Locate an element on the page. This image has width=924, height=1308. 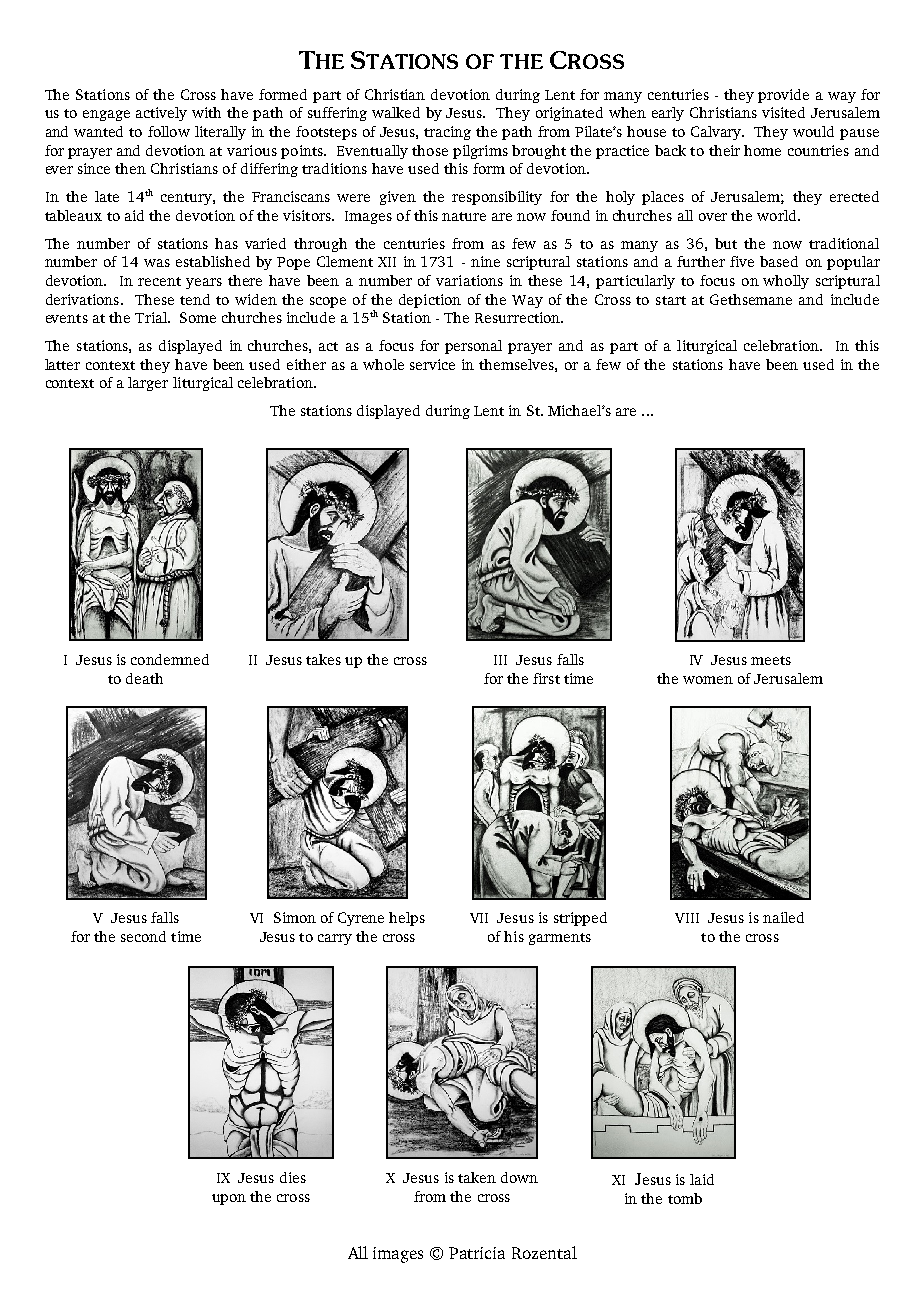
follow is located at coordinates (169, 131).
